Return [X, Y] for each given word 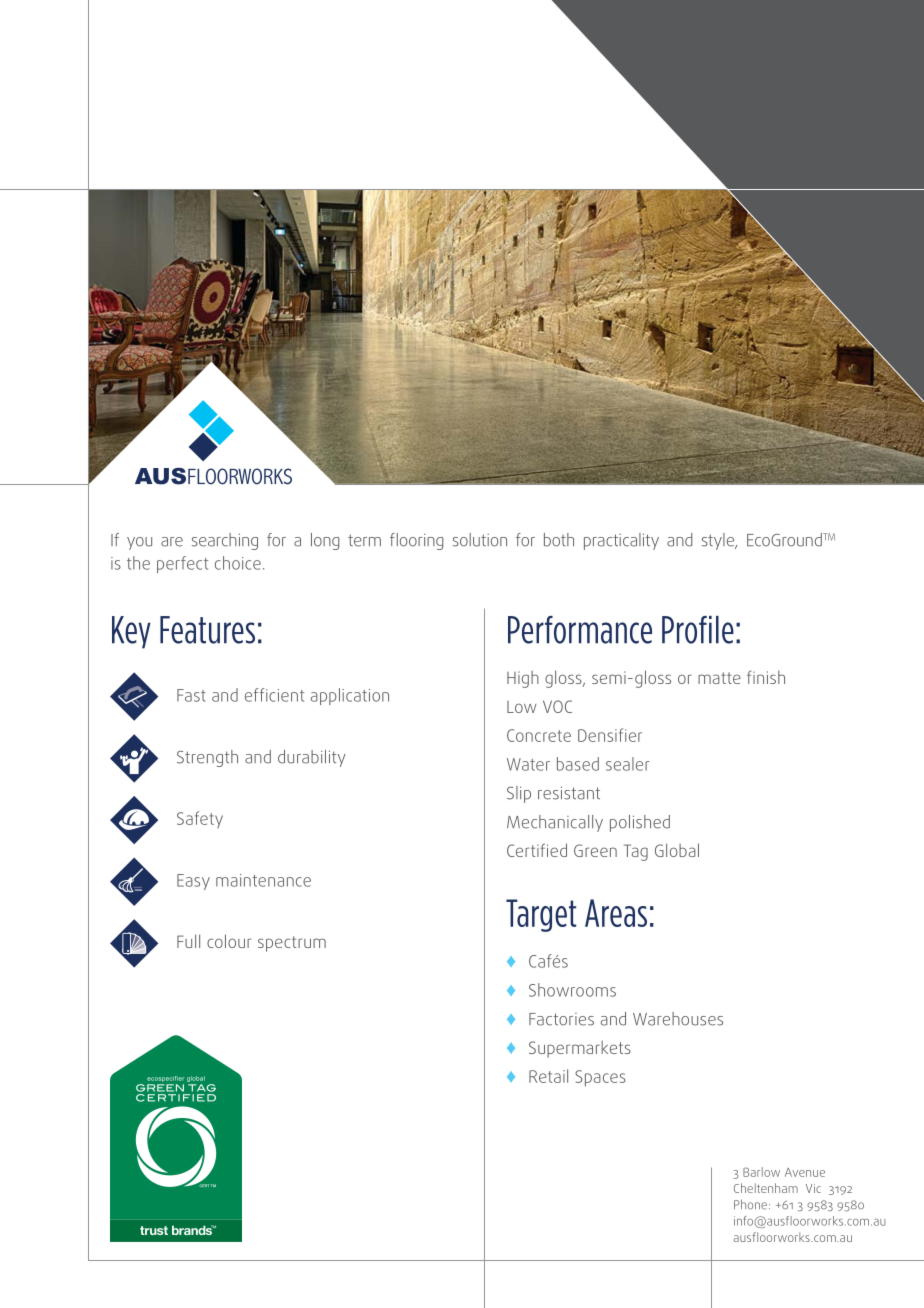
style [719, 541]
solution [480, 540]
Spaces [600, 1078]
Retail [548, 1076]
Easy [193, 882]
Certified [537, 850]
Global [677, 850]
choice [238, 563]
